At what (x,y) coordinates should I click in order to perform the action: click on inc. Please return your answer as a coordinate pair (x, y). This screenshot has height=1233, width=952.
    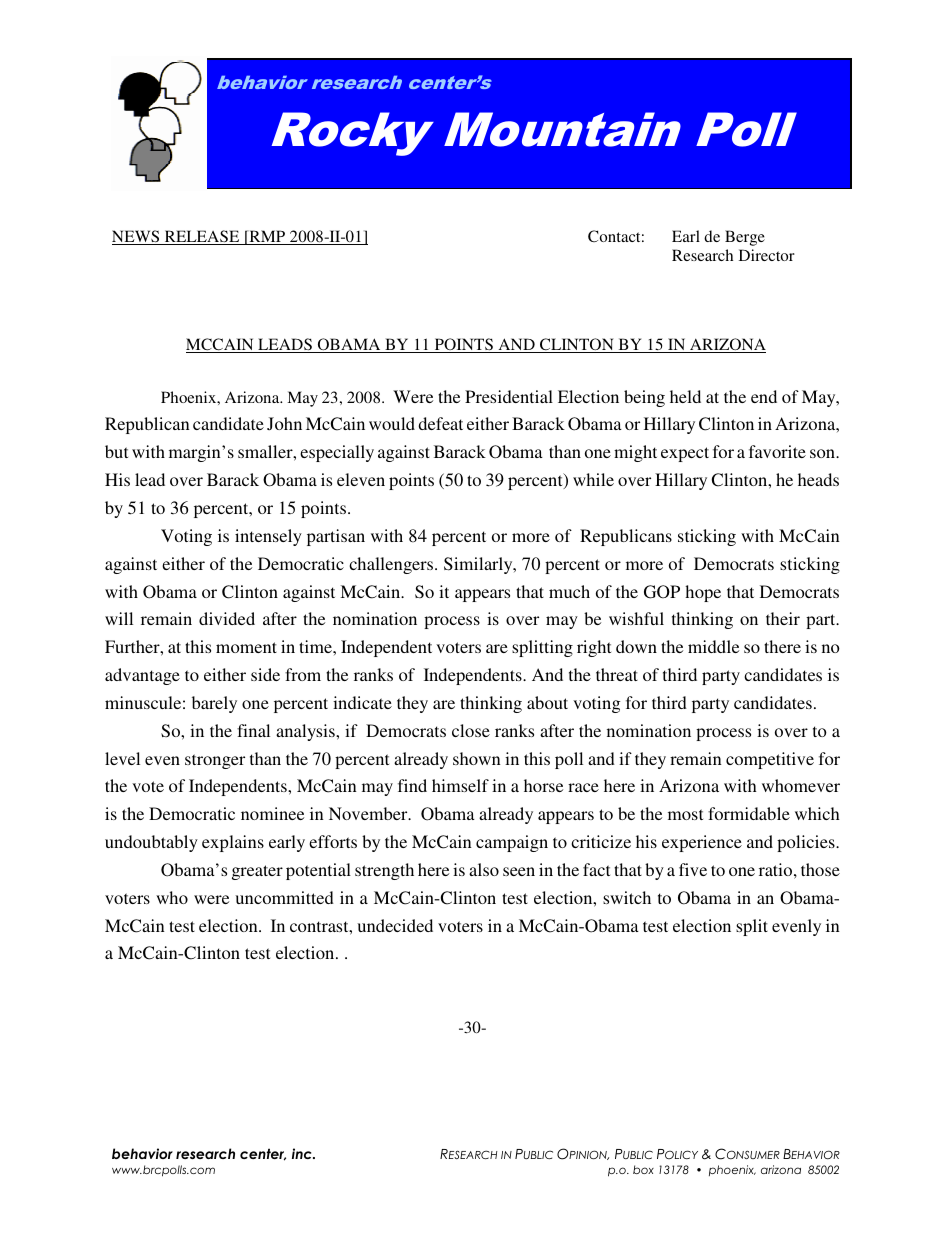
    Looking at the image, I should click on (303, 1153).
